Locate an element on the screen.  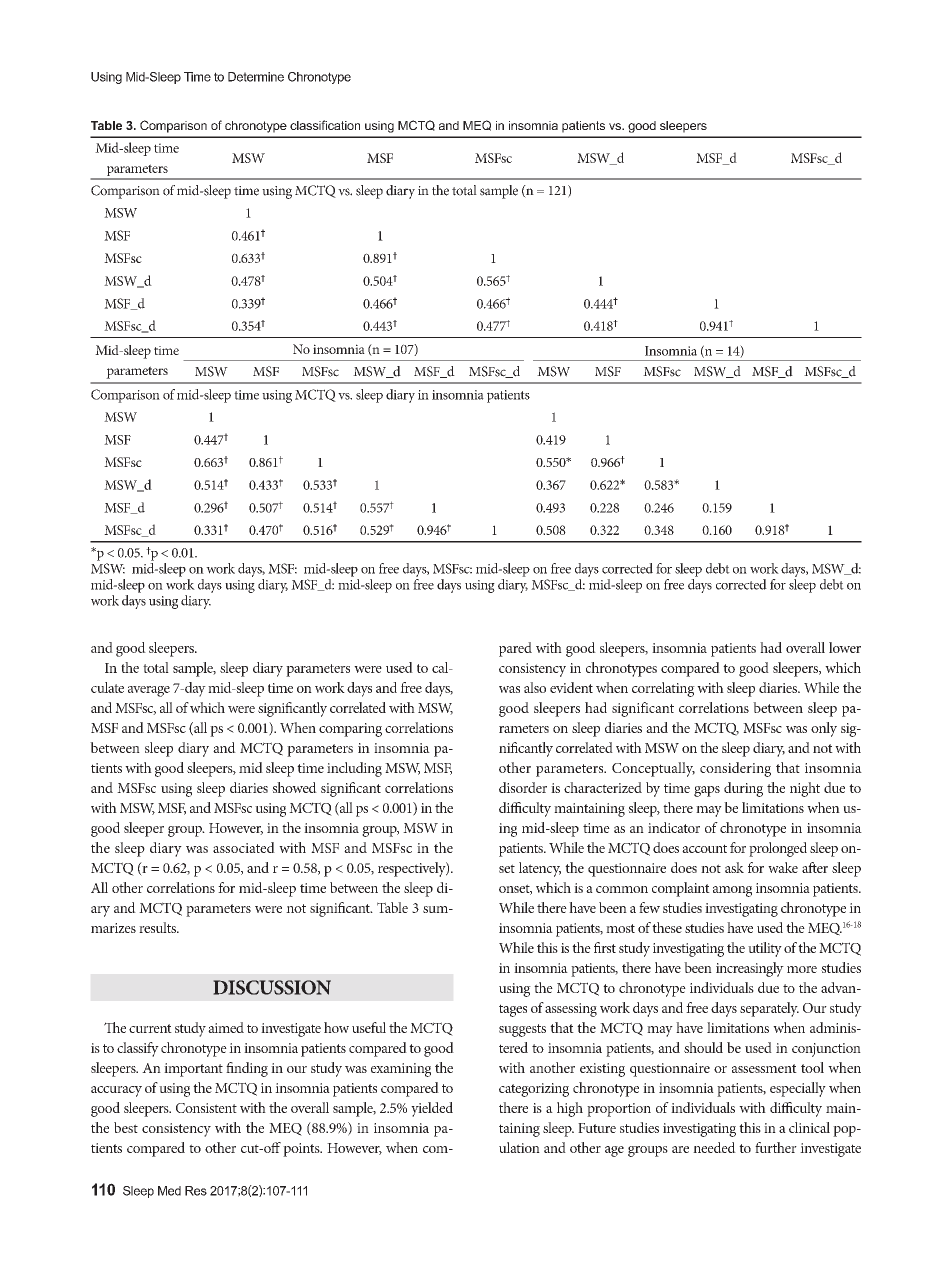
further is located at coordinates (776, 1147).
